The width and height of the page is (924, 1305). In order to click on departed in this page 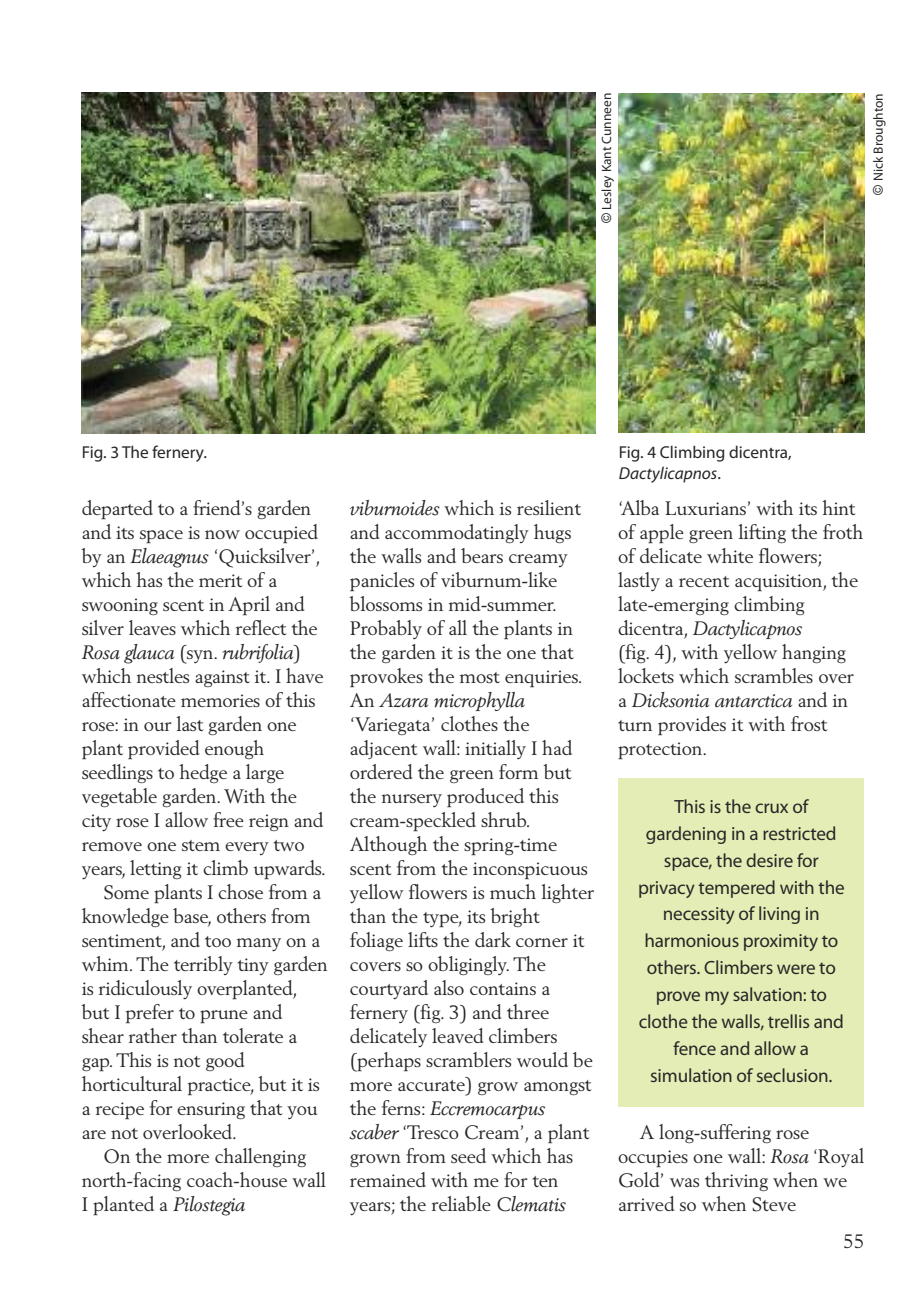, I will do `click(117, 509)`.
